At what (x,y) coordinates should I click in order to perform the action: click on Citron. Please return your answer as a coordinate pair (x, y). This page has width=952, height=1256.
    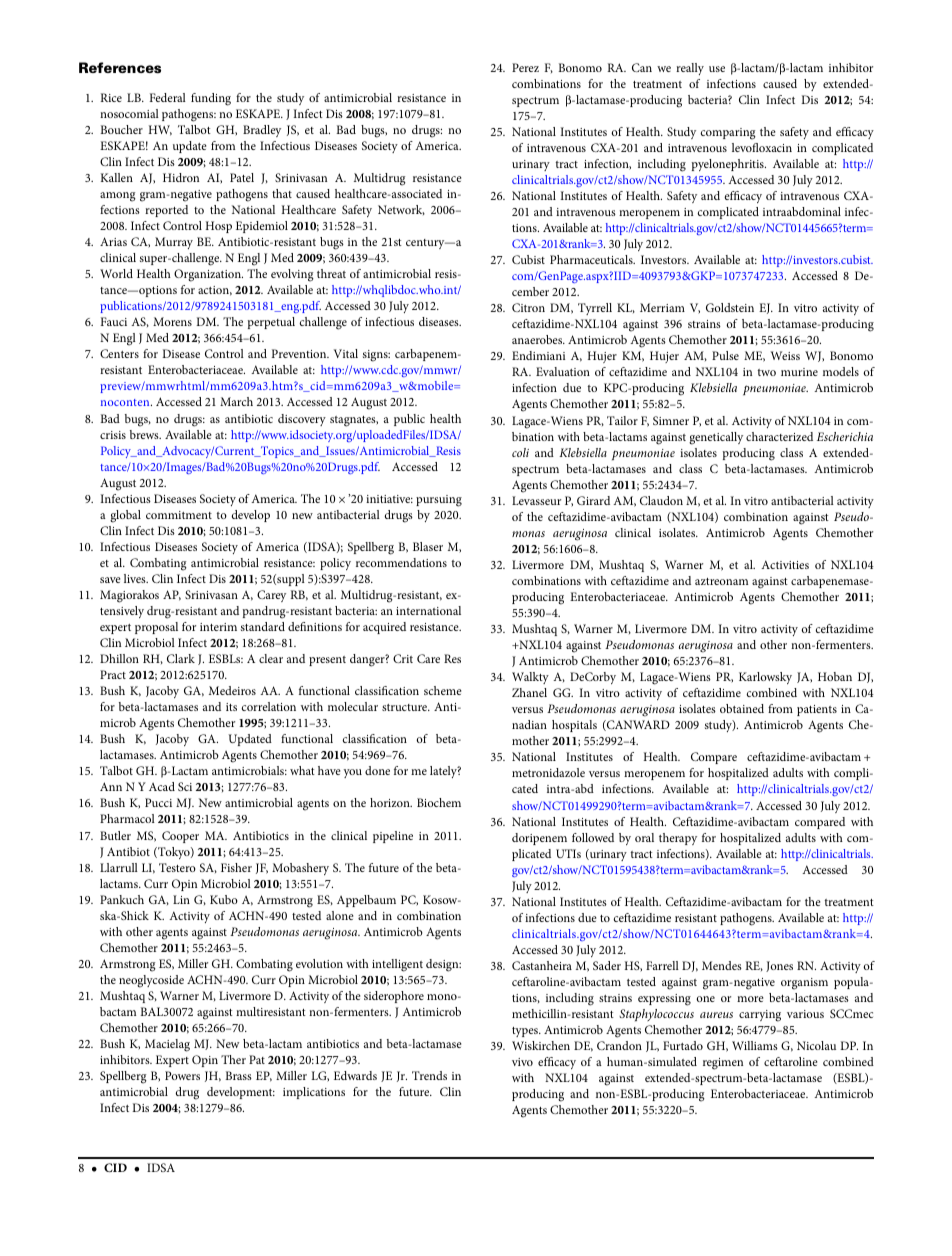
    Looking at the image, I should click on (528, 307).
